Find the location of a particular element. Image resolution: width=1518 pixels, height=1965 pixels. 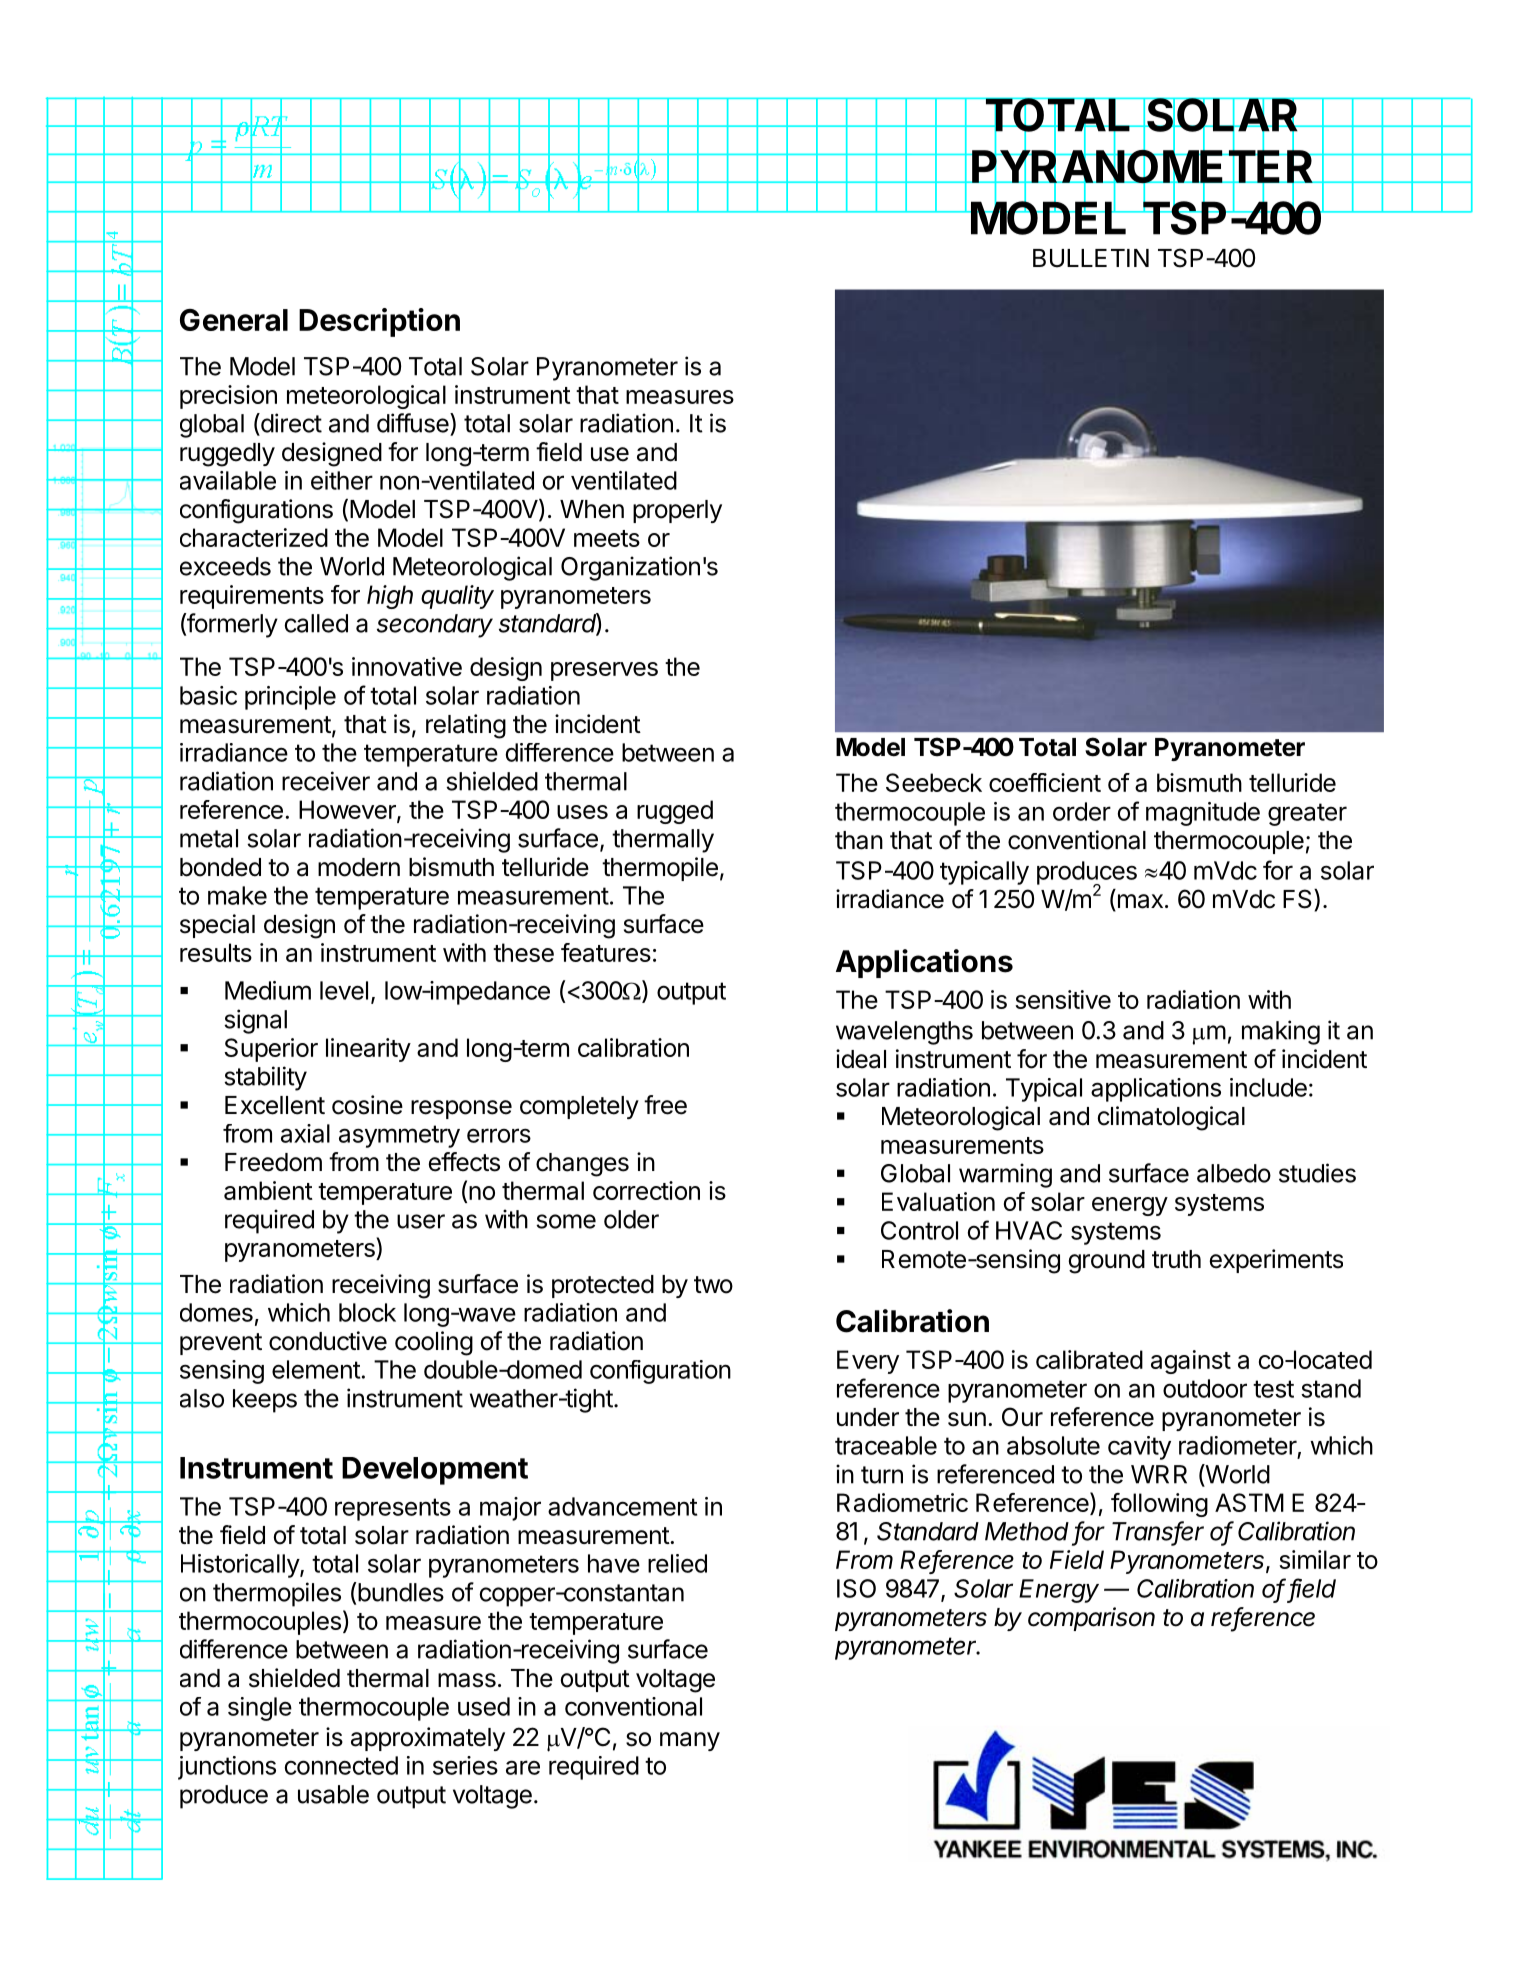

called is located at coordinates (316, 623).
